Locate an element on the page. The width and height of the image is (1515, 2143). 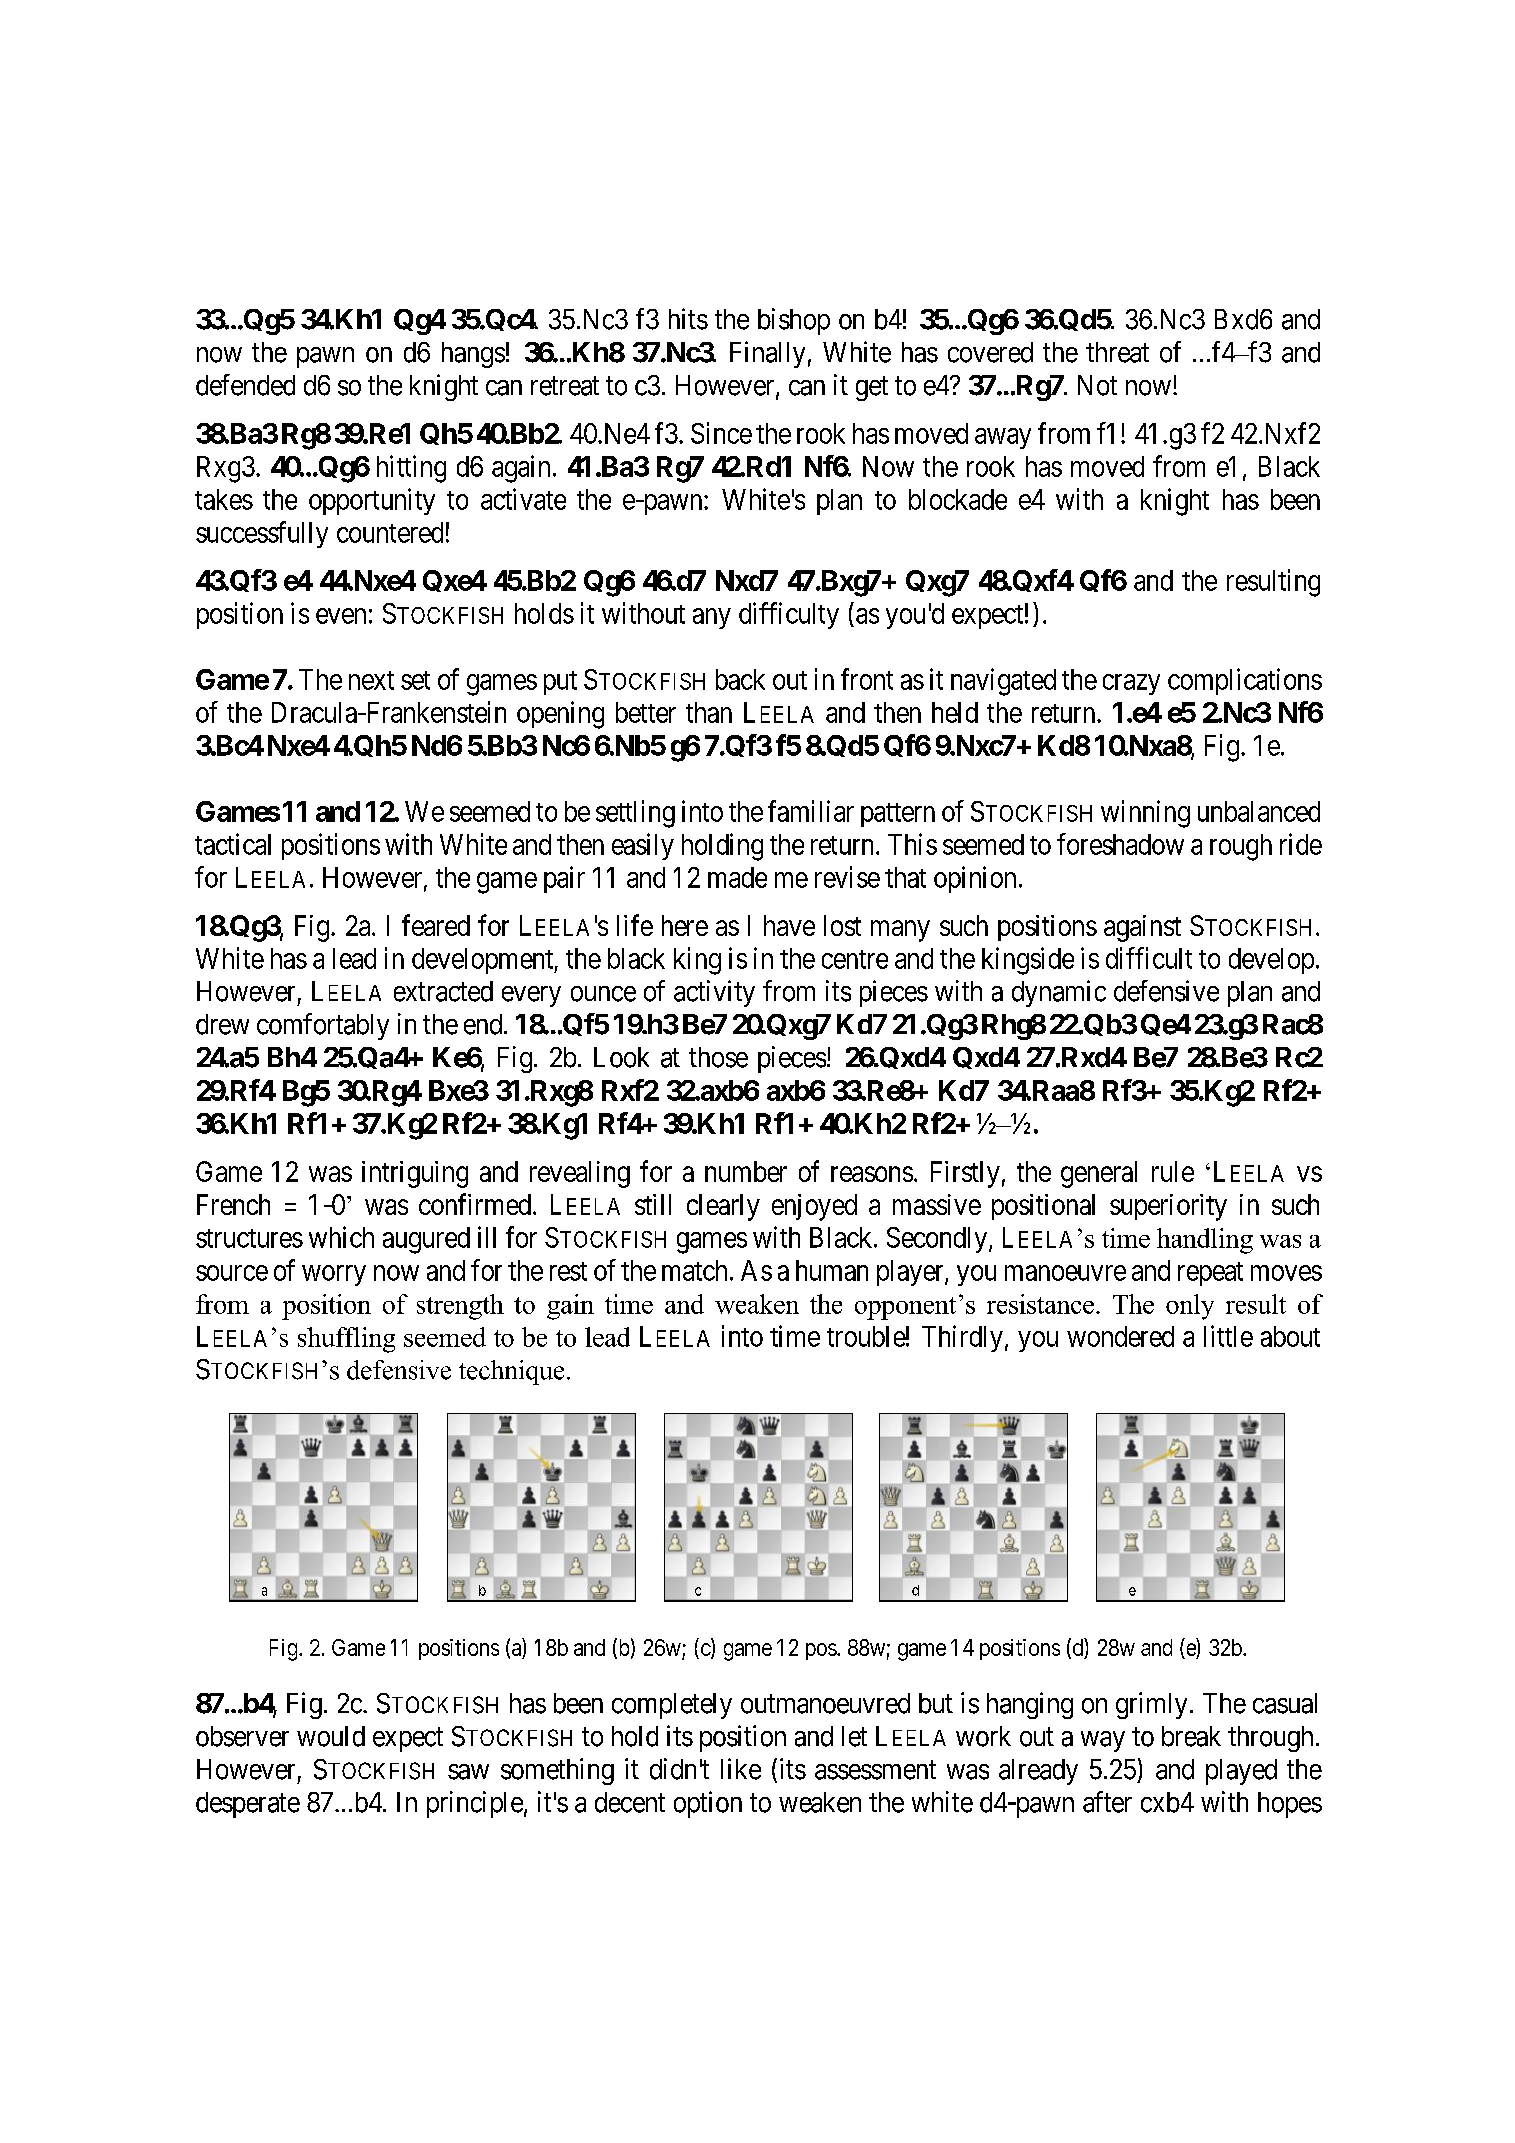
break is located at coordinates (1191, 1736).
